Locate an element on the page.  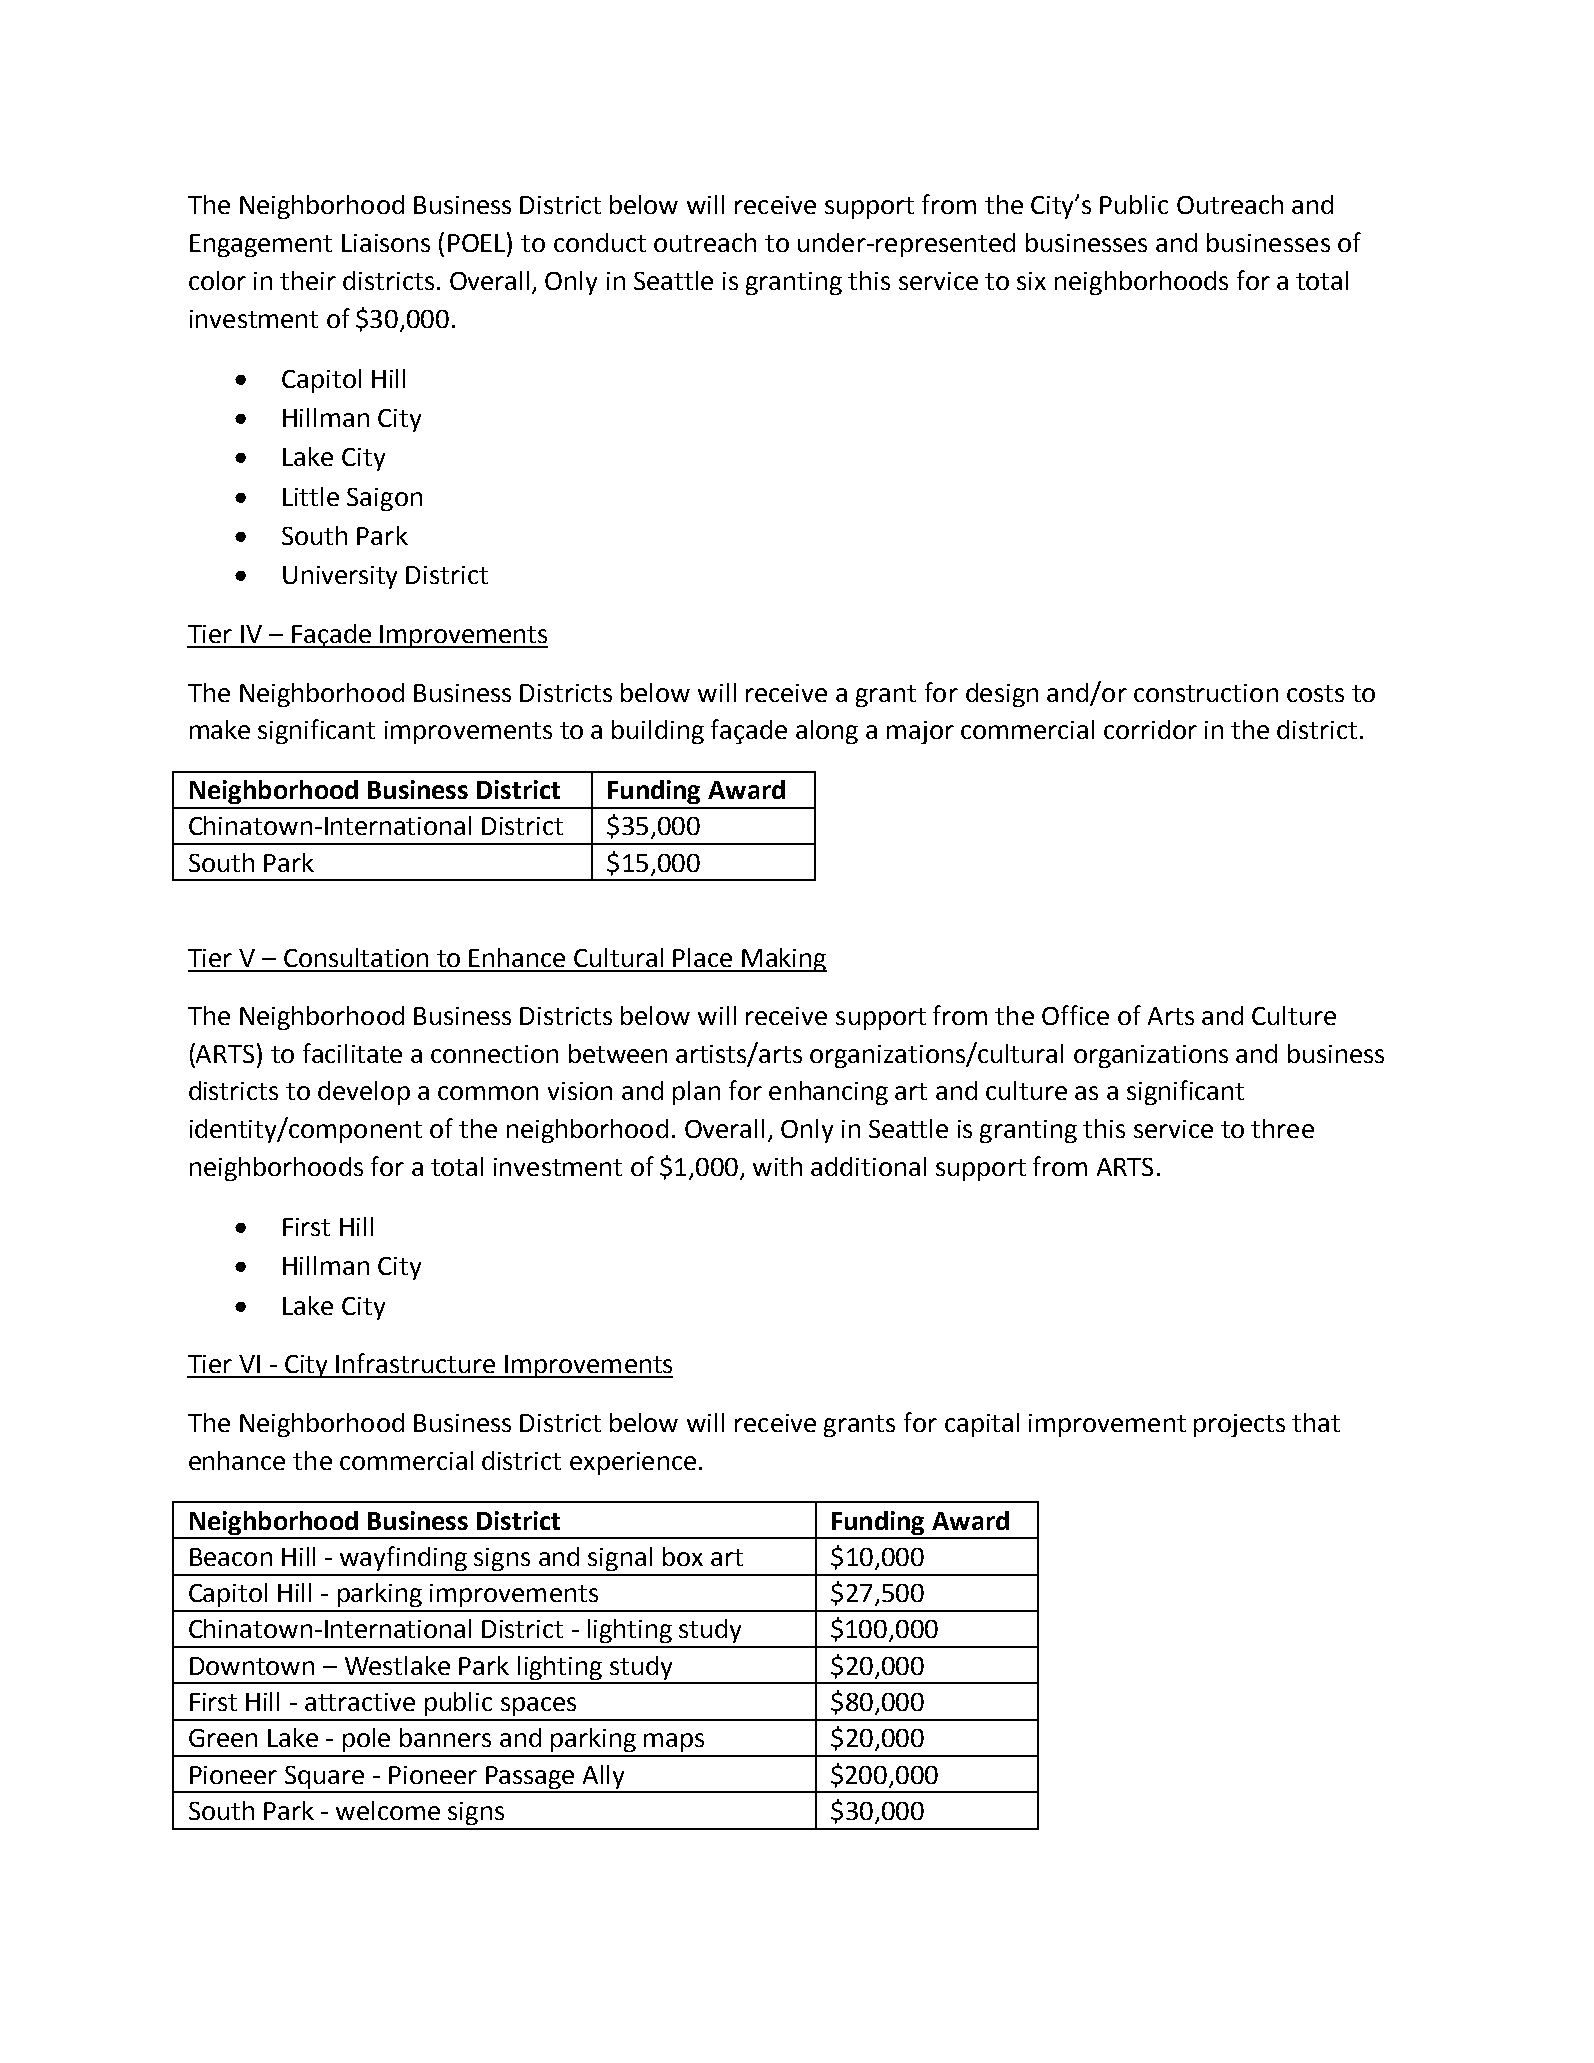
their is located at coordinates (308, 280).
